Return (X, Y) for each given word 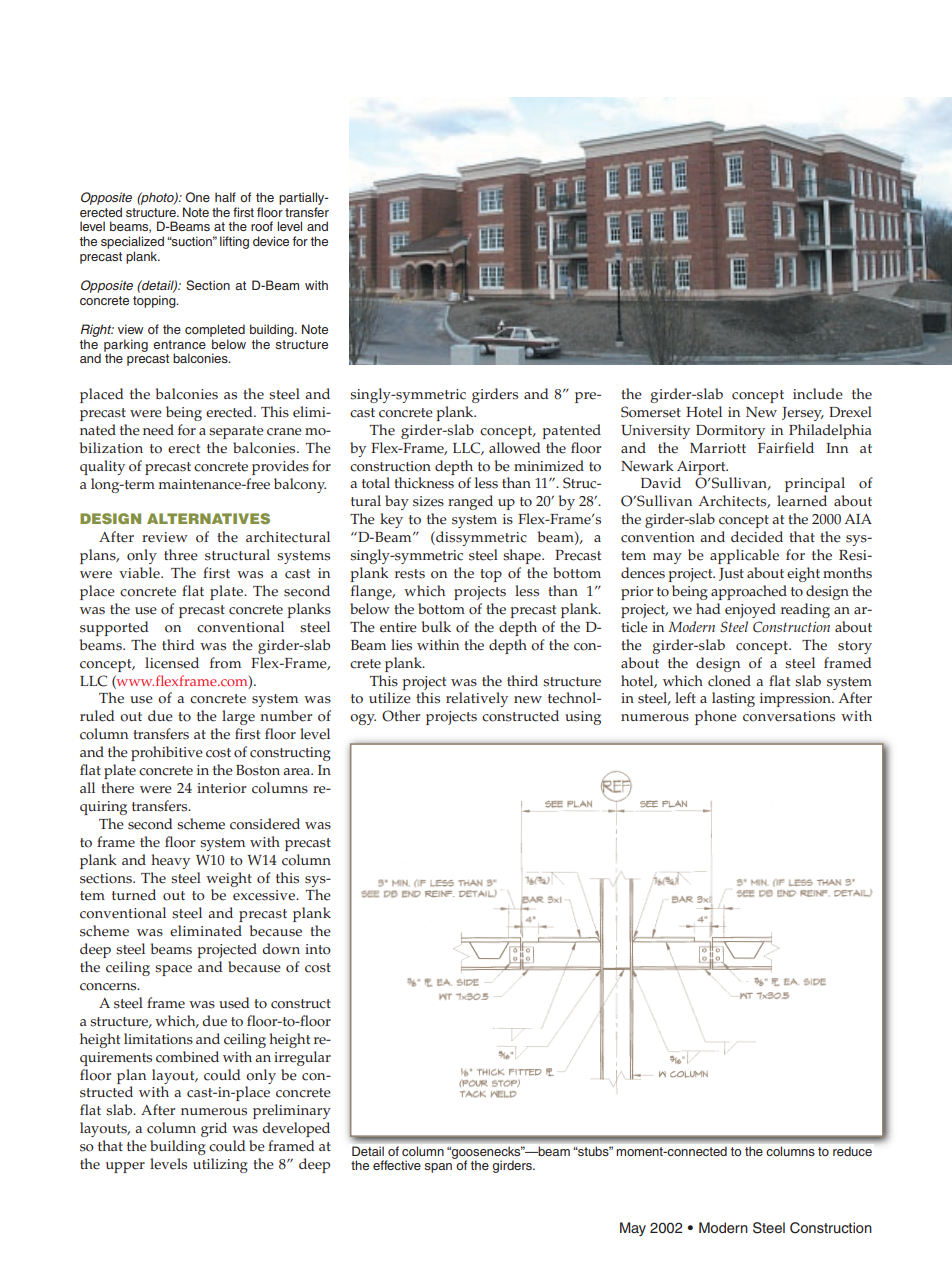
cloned (729, 681)
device (271, 241)
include (818, 394)
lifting (234, 242)
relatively (477, 699)
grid (214, 1129)
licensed (172, 663)
